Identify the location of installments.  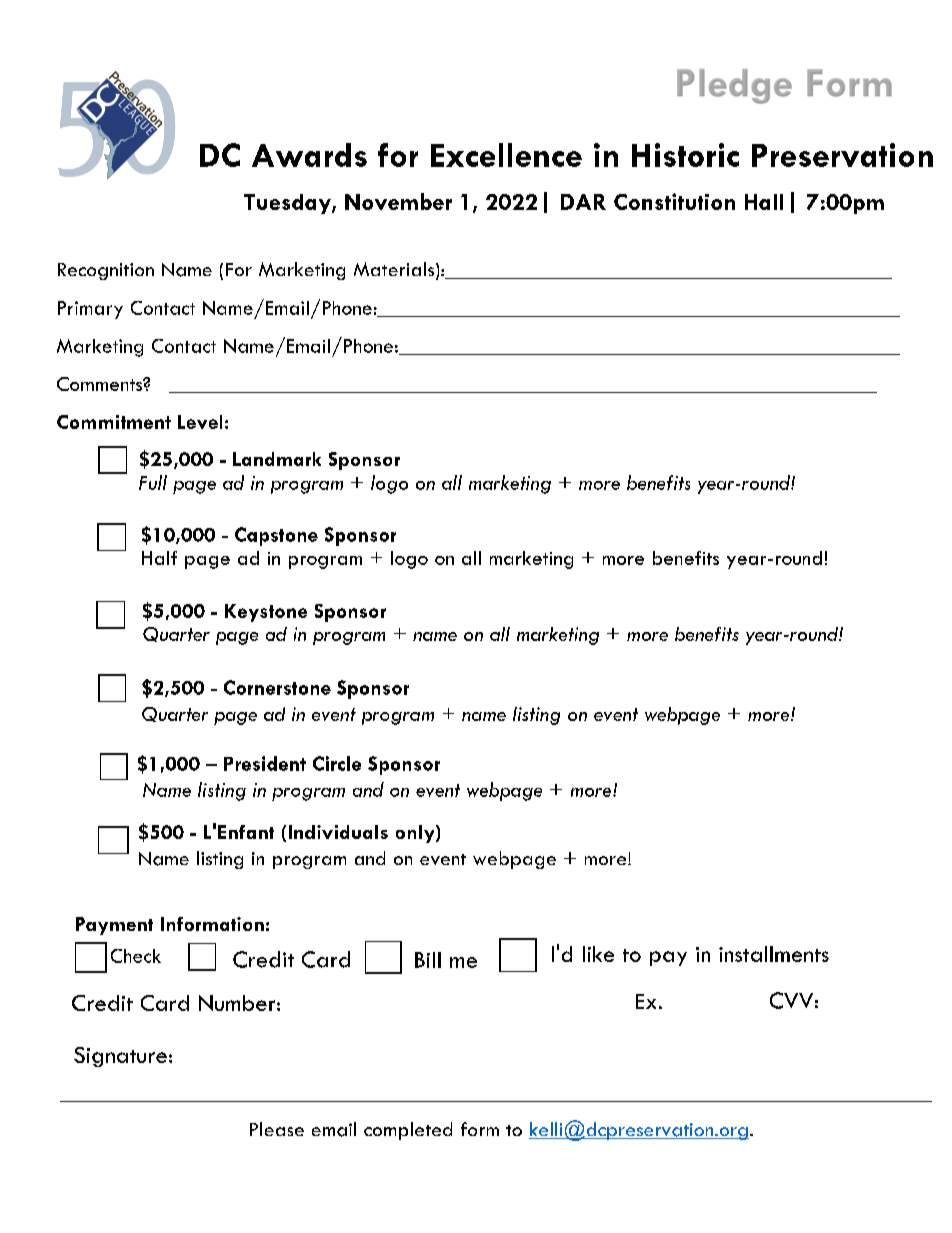
(774, 954).
